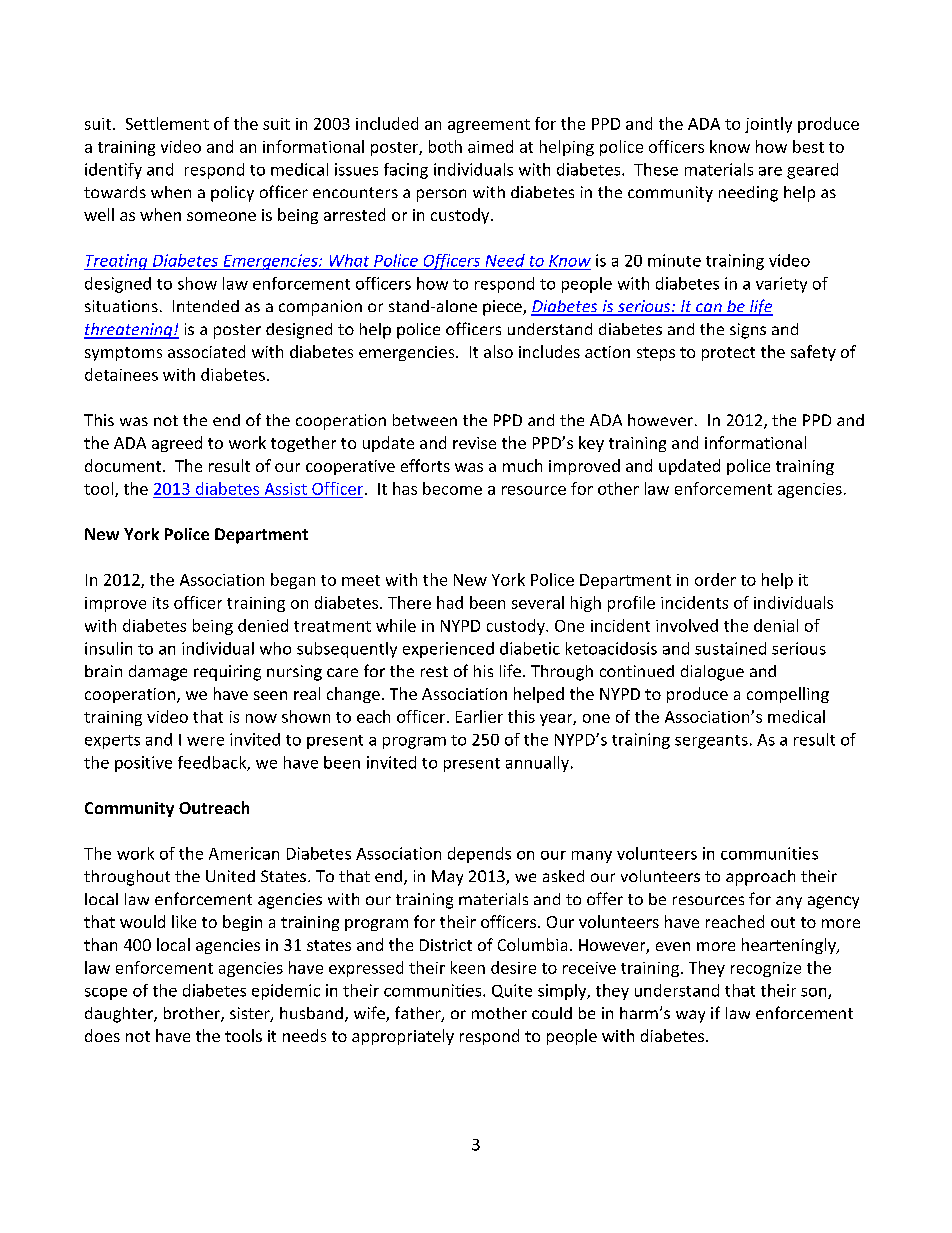  I want to click on revise, so click(474, 443).
